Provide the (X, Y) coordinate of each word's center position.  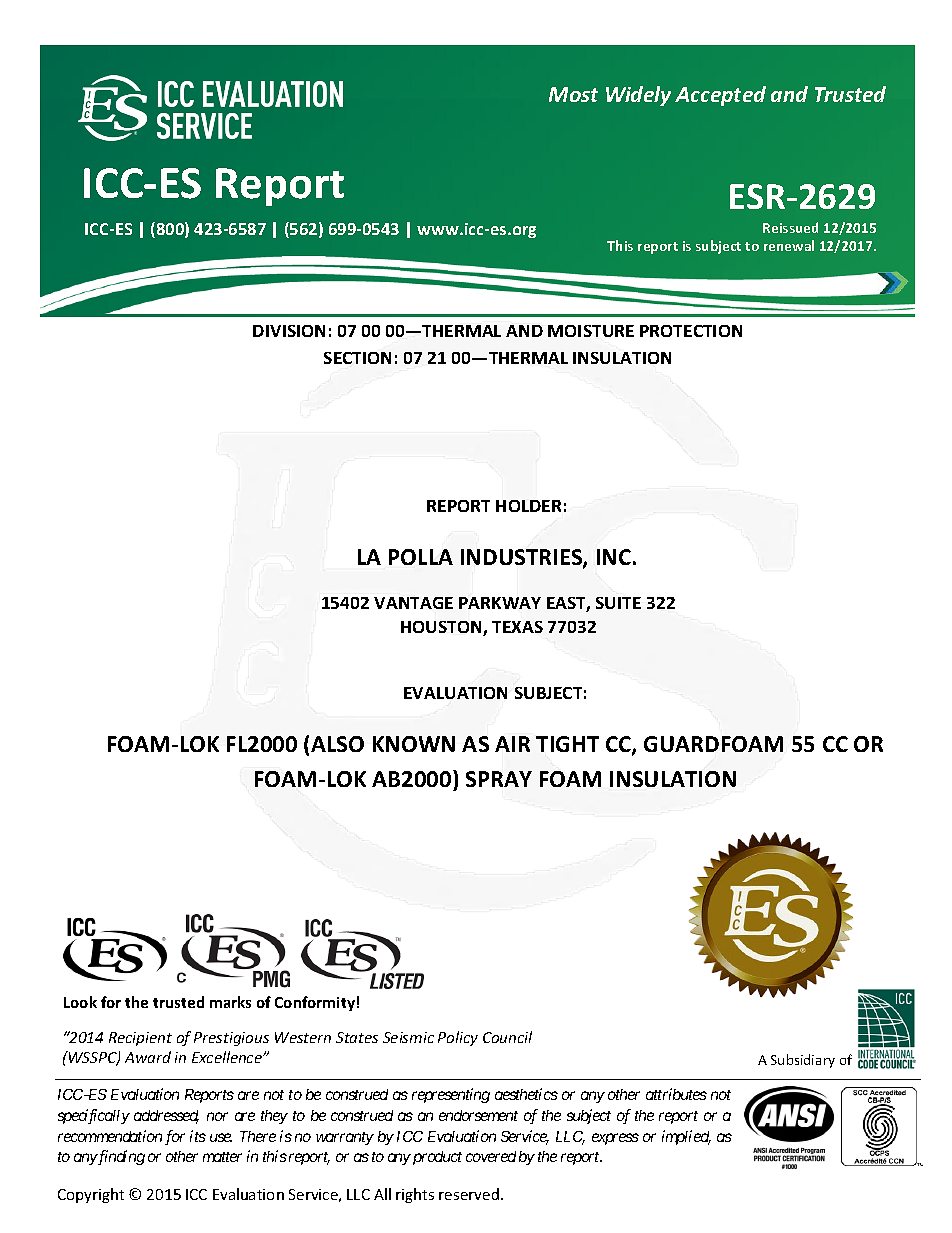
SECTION (357, 358)
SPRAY (499, 779)
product (436, 1158)
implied (686, 1137)
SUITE (618, 603)
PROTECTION (691, 331)
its (198, 1136)
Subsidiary (803, 1061)
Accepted (720, 96)
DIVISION (289, 331)
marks (230, 1002)
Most (573, 94)
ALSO (337, 744)
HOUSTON (442, 628)
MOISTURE (591, 331)
